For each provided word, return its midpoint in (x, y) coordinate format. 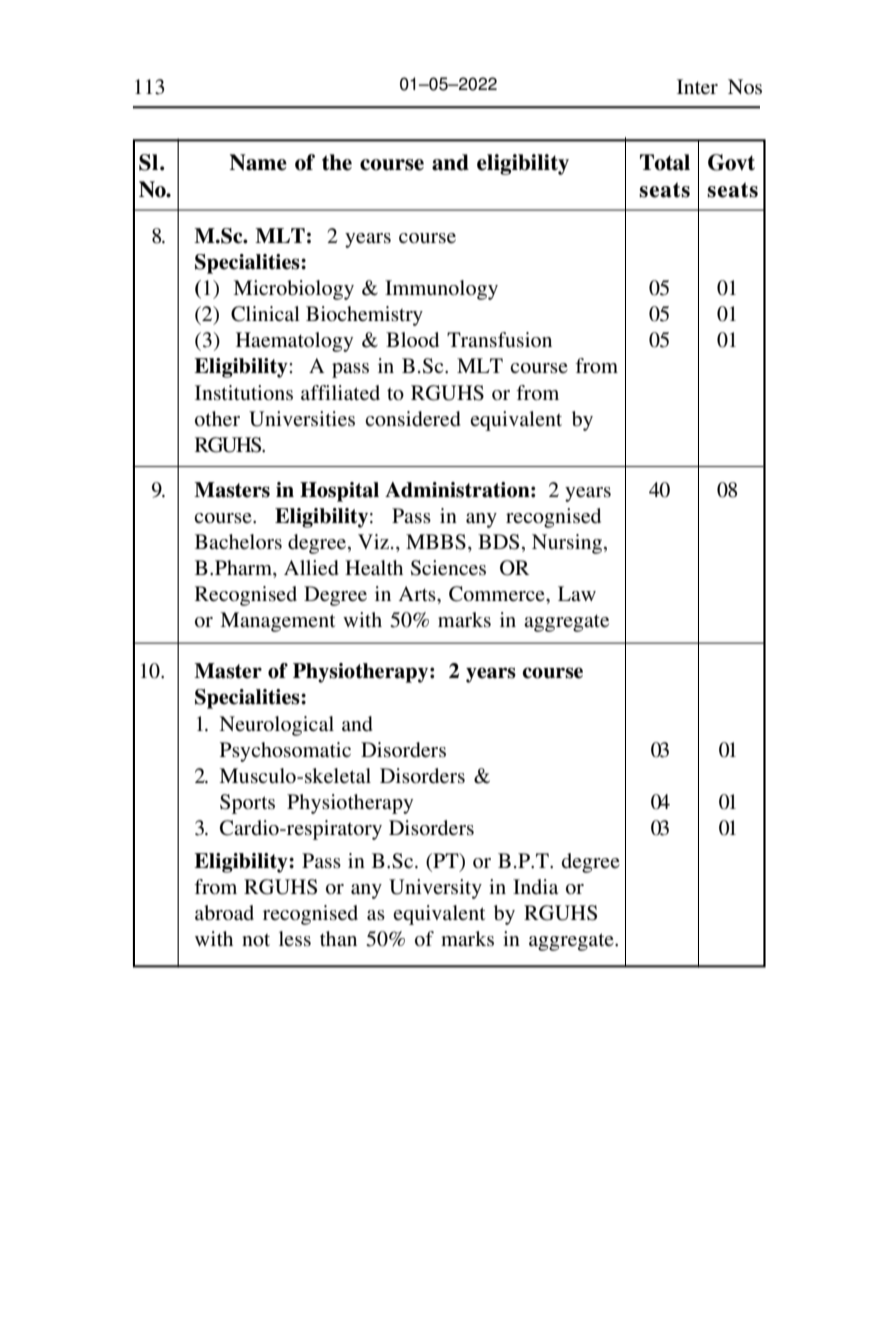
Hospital (339, 492)
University (435, 889)
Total (665, 162)
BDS (498, 542)
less (295, 939)
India (535, 886)
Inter (697, 86)
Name (258, 162)
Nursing (568, 544)
